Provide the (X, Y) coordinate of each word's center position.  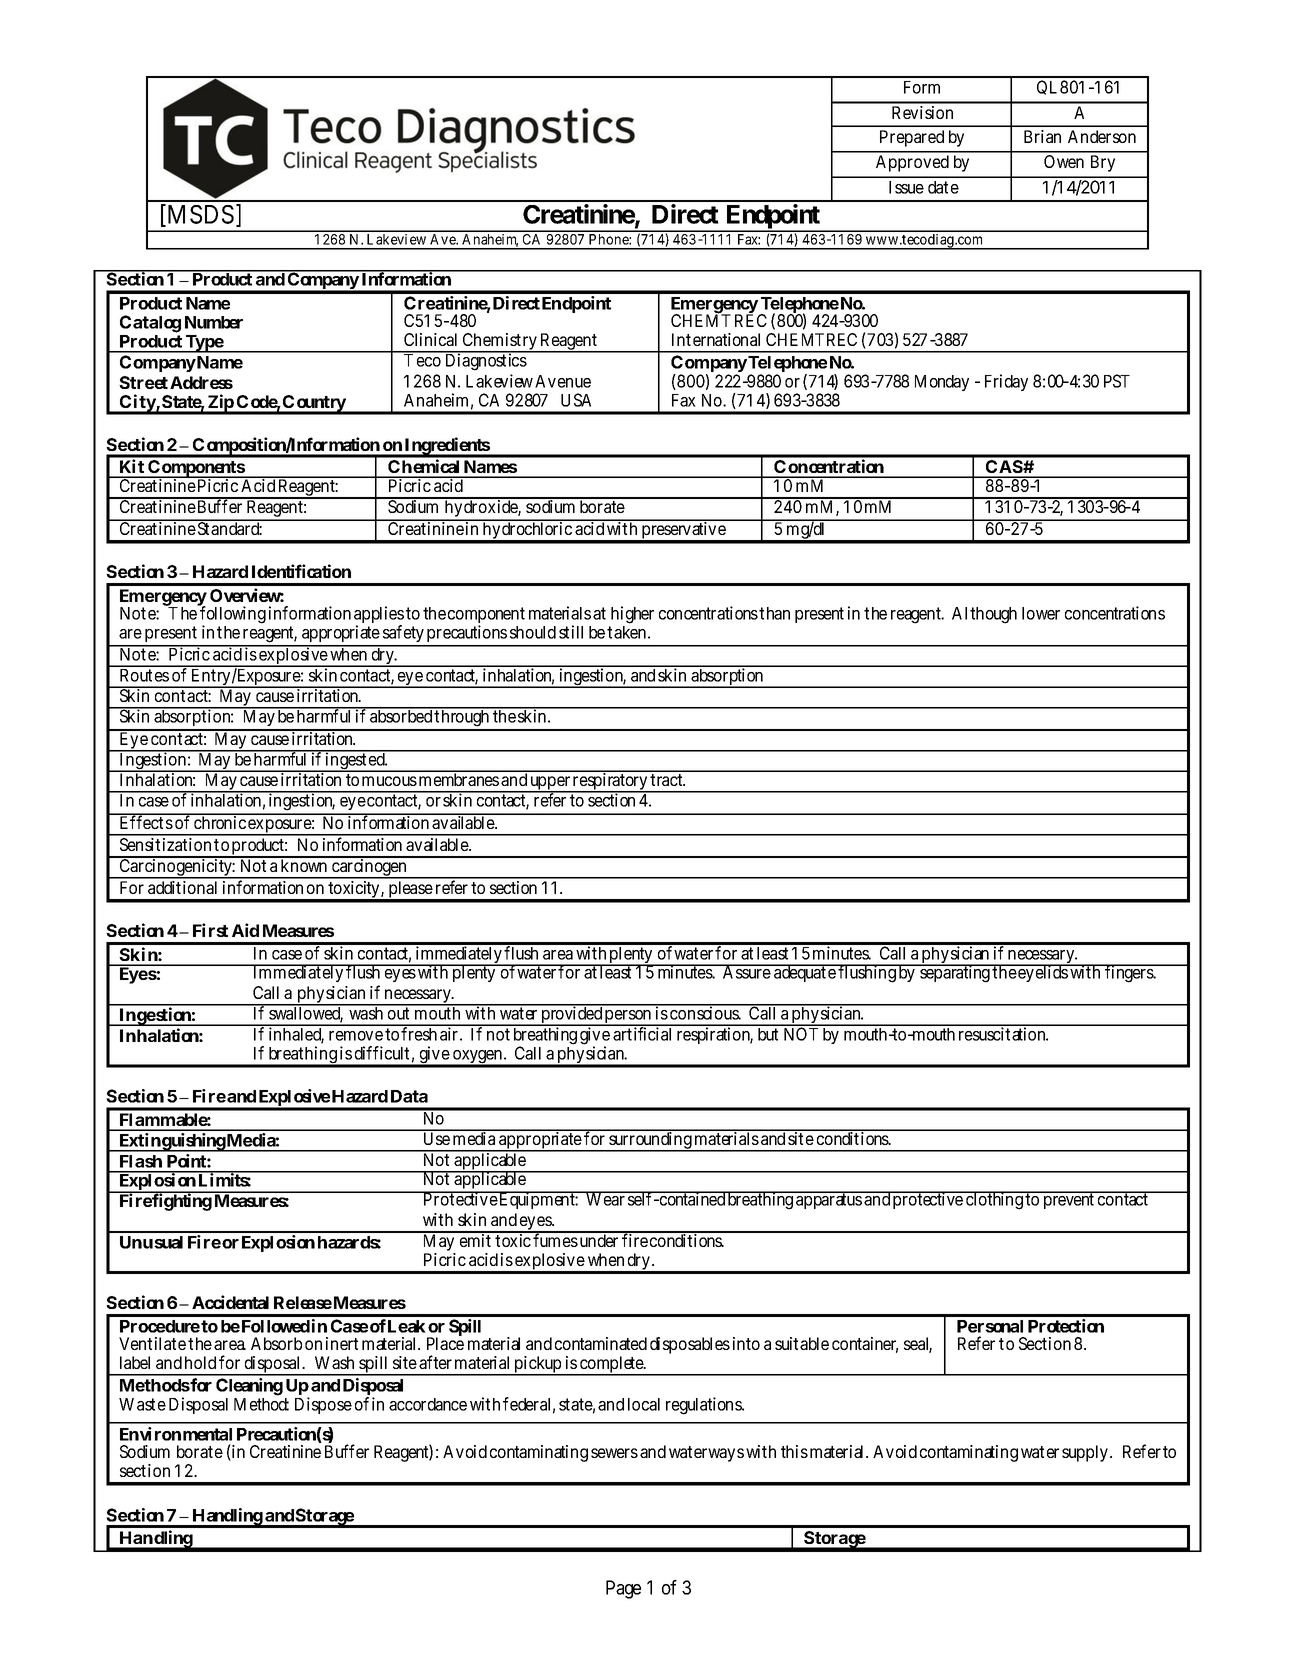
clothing (994, 1200)
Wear (605, 1199)
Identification (301, 571)
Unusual (151, 1242)
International (716, 339)
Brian (1042, 136)
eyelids (1043, 973)
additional (182, 887)
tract (667, 780)
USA (576, 400)
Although (984, 615)
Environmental (176, 1434)
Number (214, 322)
